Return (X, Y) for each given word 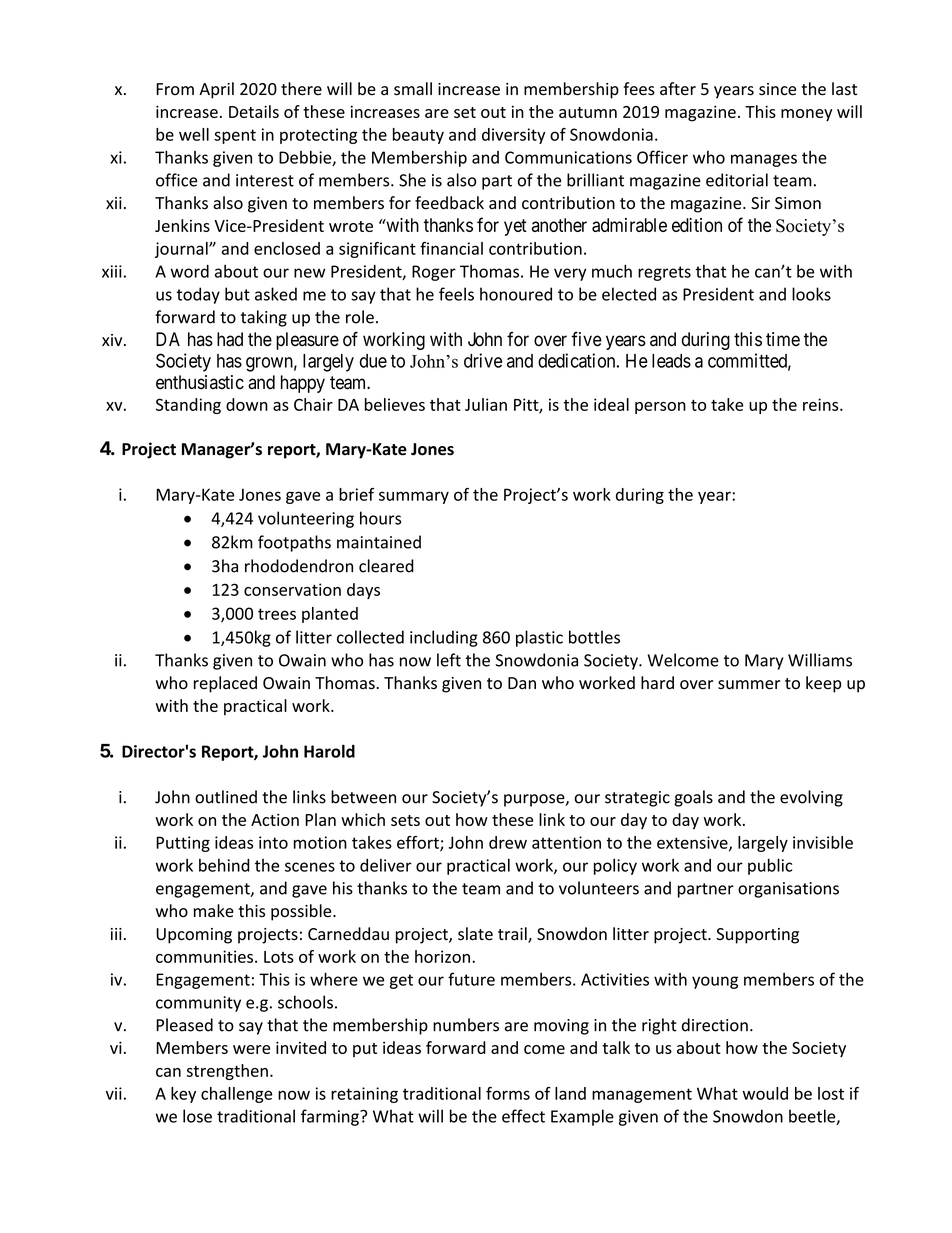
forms (508, 1093)
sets (405, 820)
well (194, 134)
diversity (513, 136)
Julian (486, 404)
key (183, 1095)
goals (693, 798)
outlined (226, 797)
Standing (188, 406)
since (777, 89)
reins (822, 404)
